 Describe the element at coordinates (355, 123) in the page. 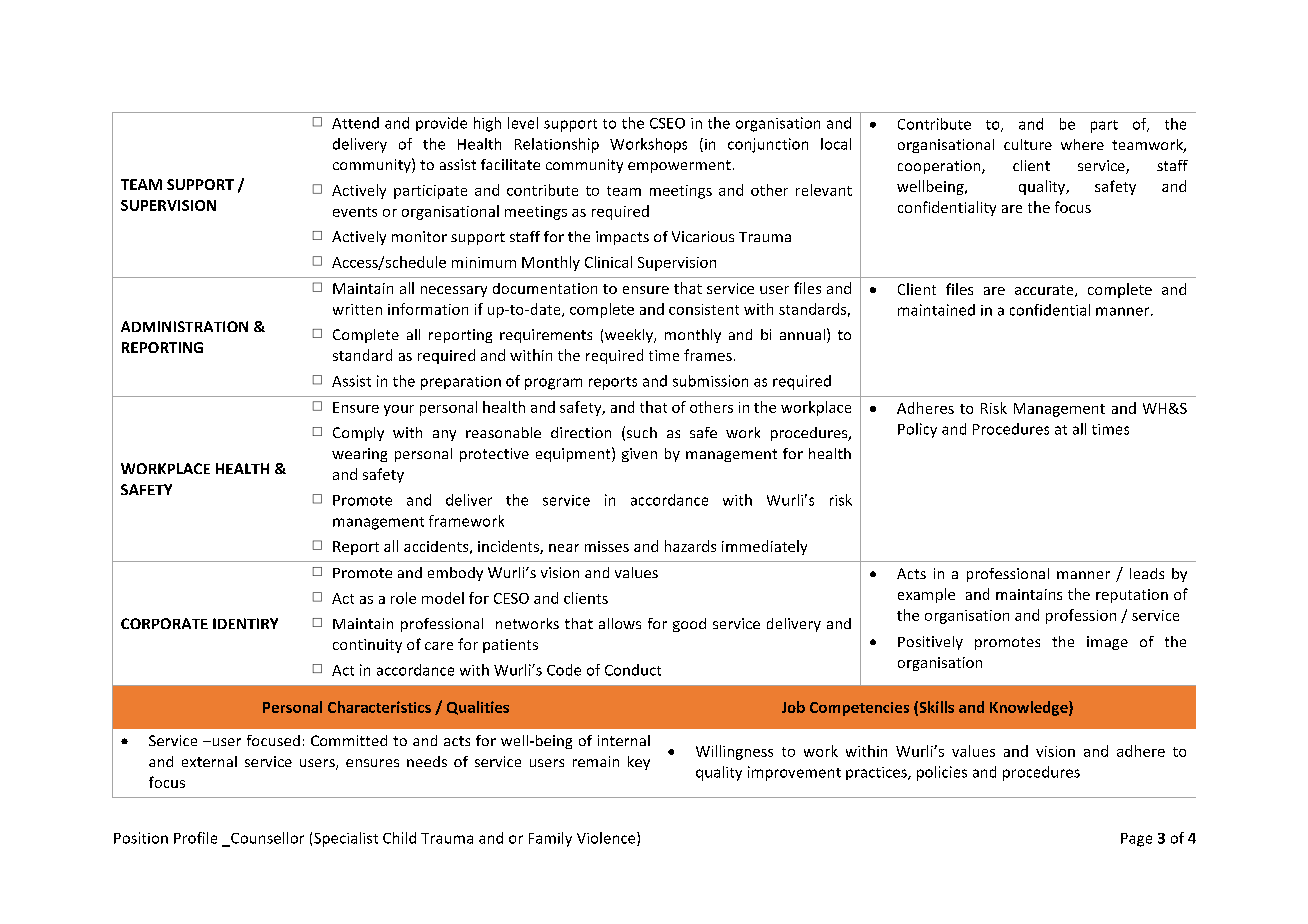

I see `Attend` at that location.
